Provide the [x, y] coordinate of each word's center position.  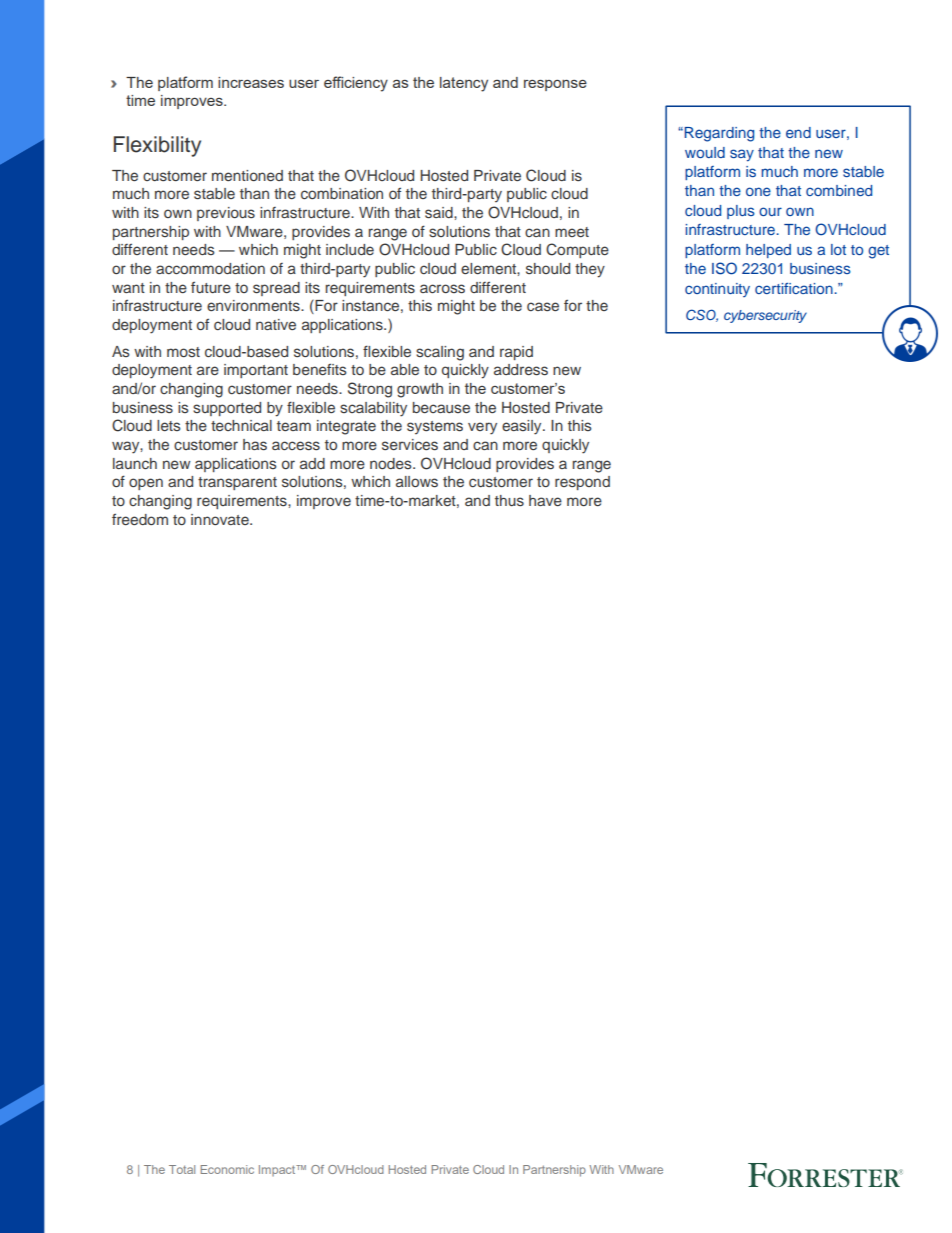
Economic [227, 1169]
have [545, 500]
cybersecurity [765, 316]
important [256, 371]
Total [182, 1169]
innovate [221, 519]
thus [509, 500]
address [521, 370]
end [798, 132]
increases [251, 82]
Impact [278, 1170]
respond [582, 483]
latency [464, 84]
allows [417, 482]
